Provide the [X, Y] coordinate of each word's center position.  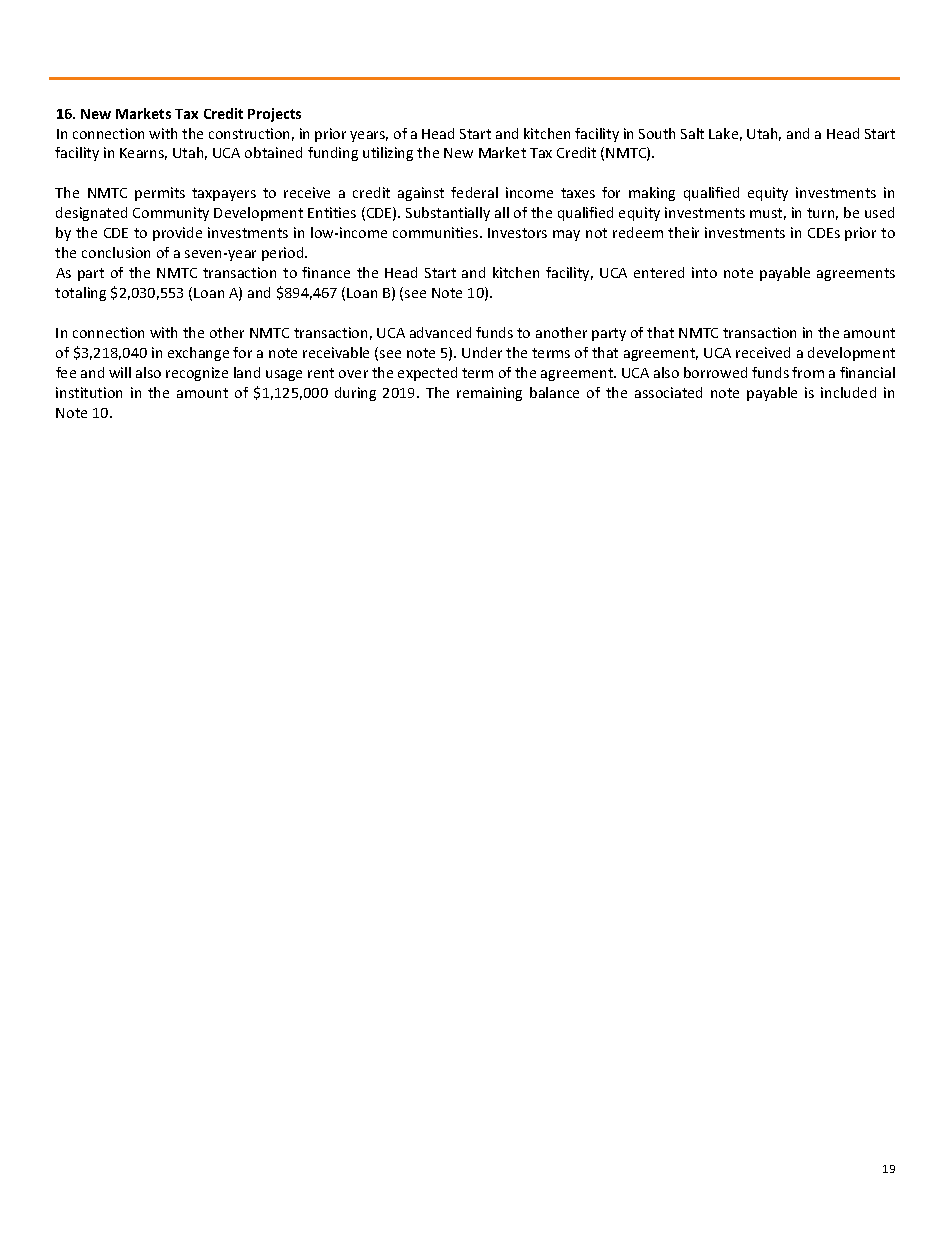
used [879, 212]
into [704, 272]
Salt [692, 133]
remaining [489, 394]
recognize [197, 374]
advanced [440, 332]
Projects [274, 115]
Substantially [448, 214]
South [657, 133]
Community [171, 214]
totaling [80, 294]
